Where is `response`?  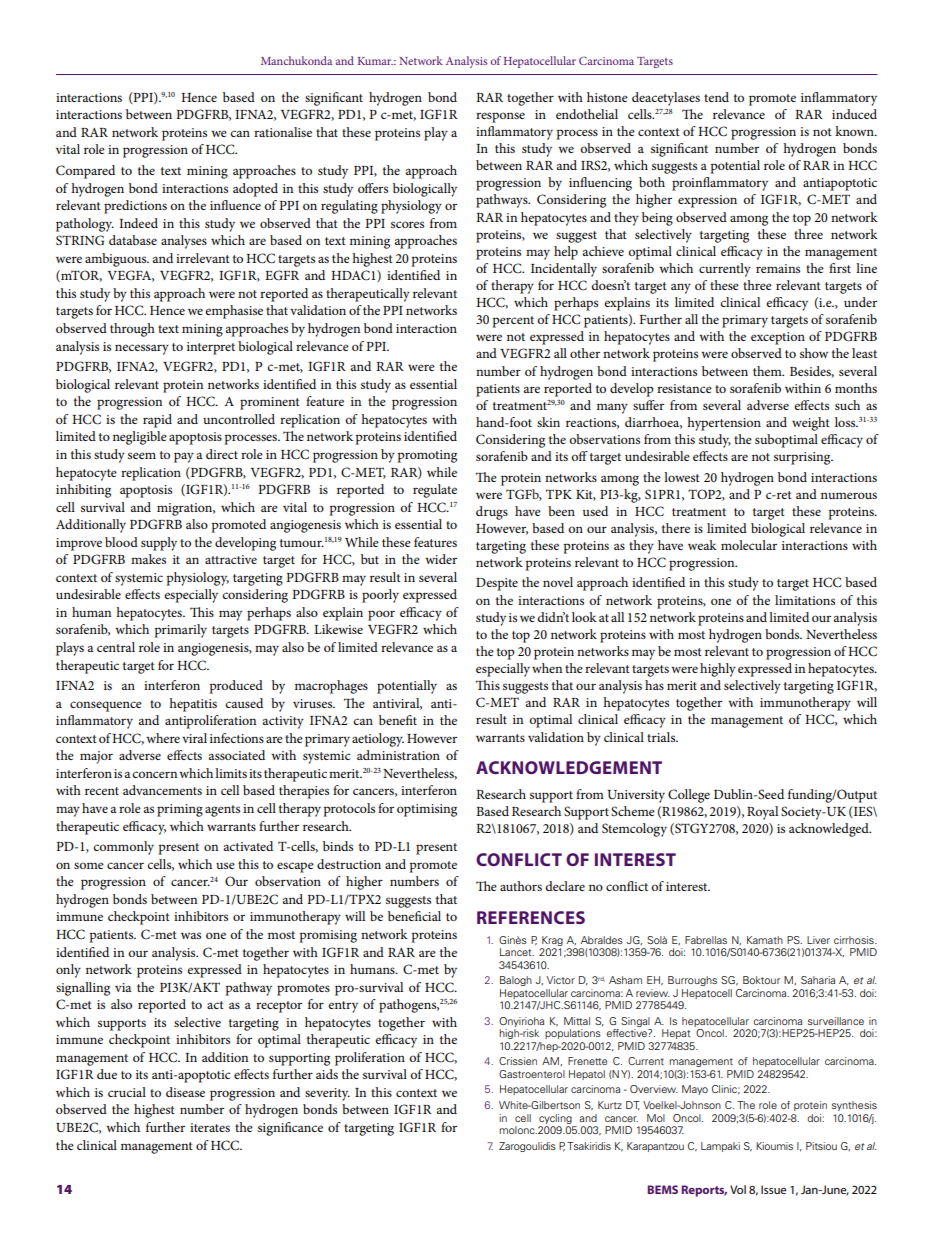
response is located at coordinates (500, 117).
